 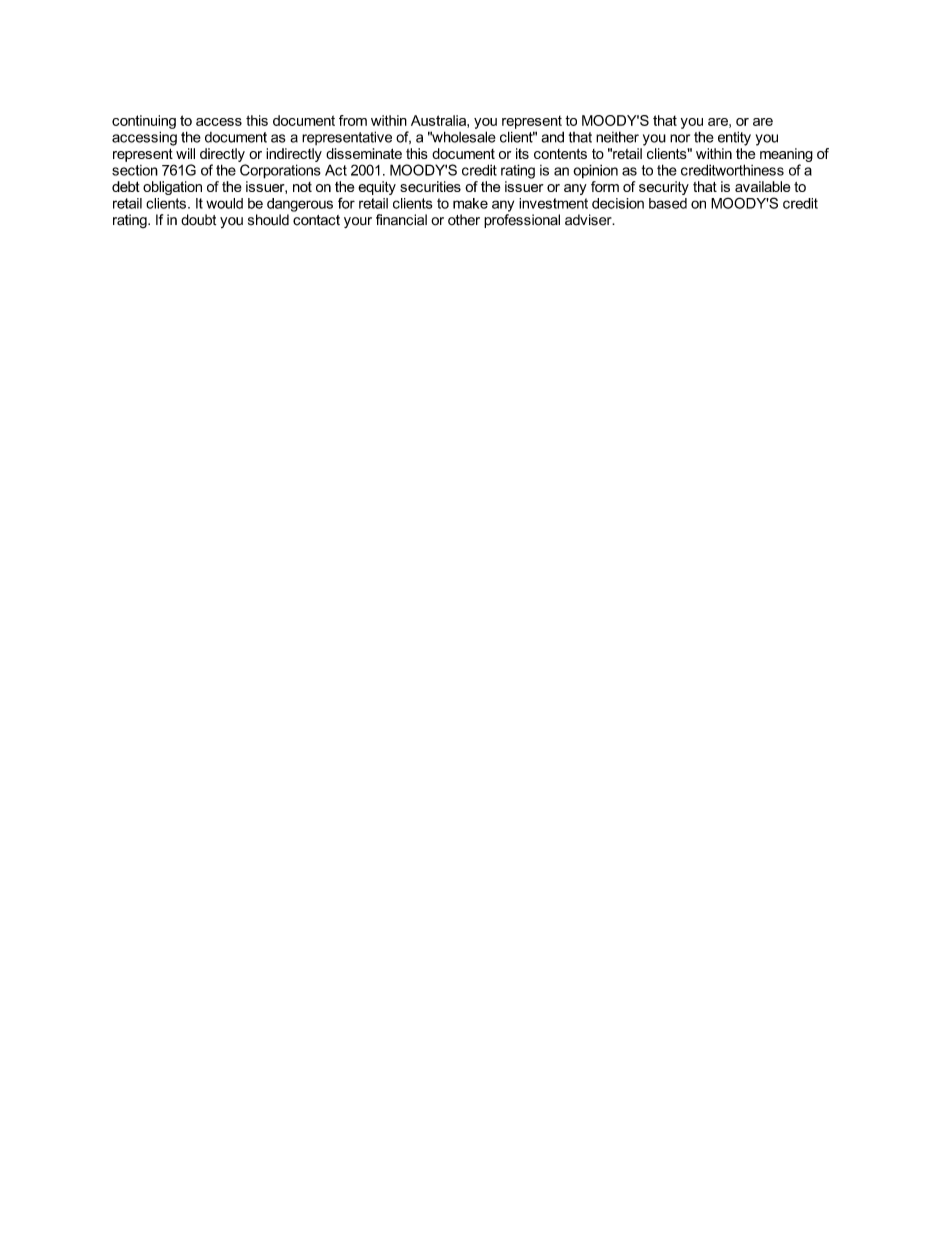 I want to click on will, so click(x=185, y=153).
